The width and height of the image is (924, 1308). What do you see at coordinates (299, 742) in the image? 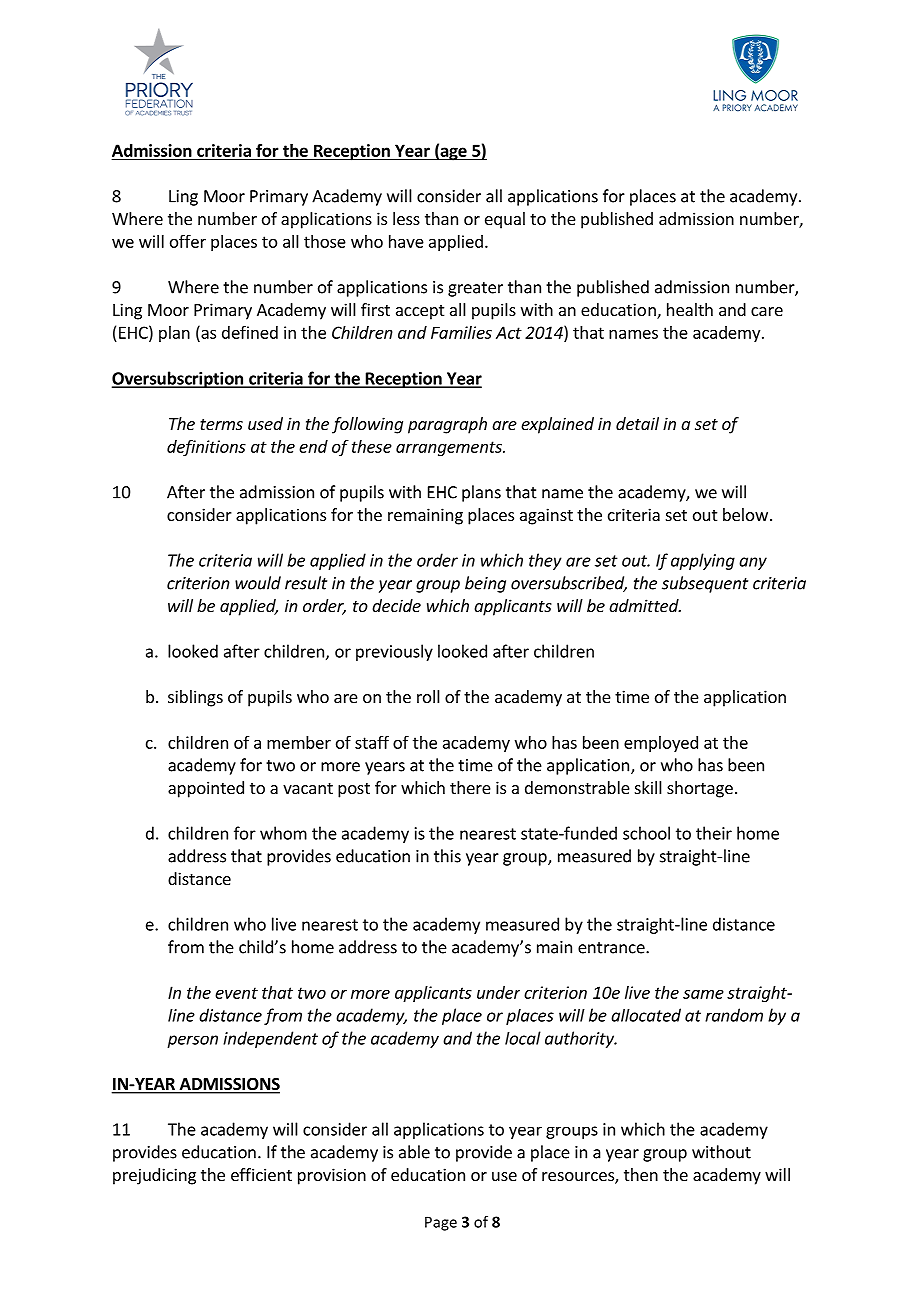
I see `member` at bounding box center [299, 742].
